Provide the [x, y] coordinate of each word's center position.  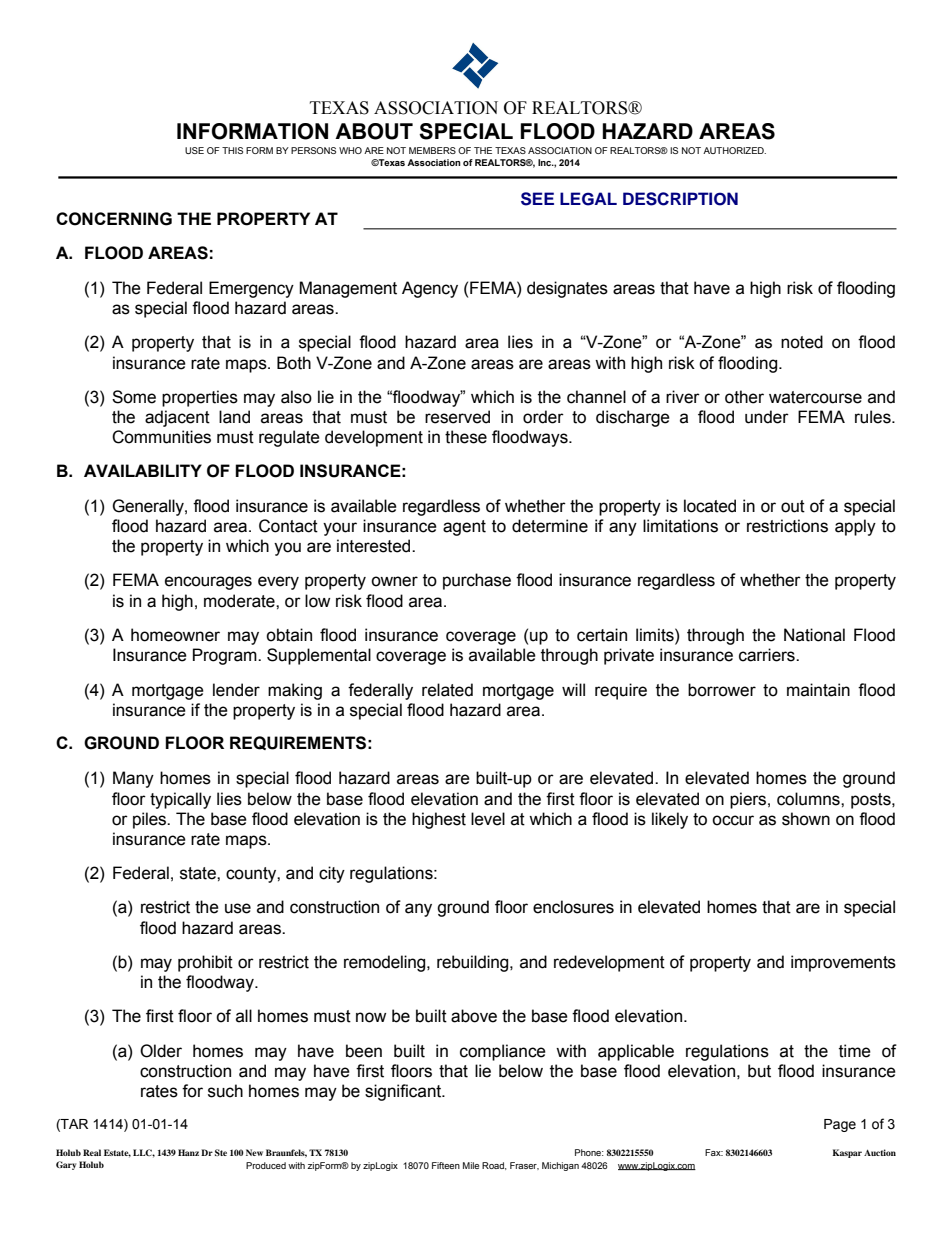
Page [840, 1125]
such [225, 1091]
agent [464, 528]
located [710, 506]
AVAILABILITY [143, 470]
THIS [232, 150]
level [488, 819]
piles [150, 820]
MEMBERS [432, 150]
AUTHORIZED [734, 150]
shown [806, 819]
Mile [471, 1165]
